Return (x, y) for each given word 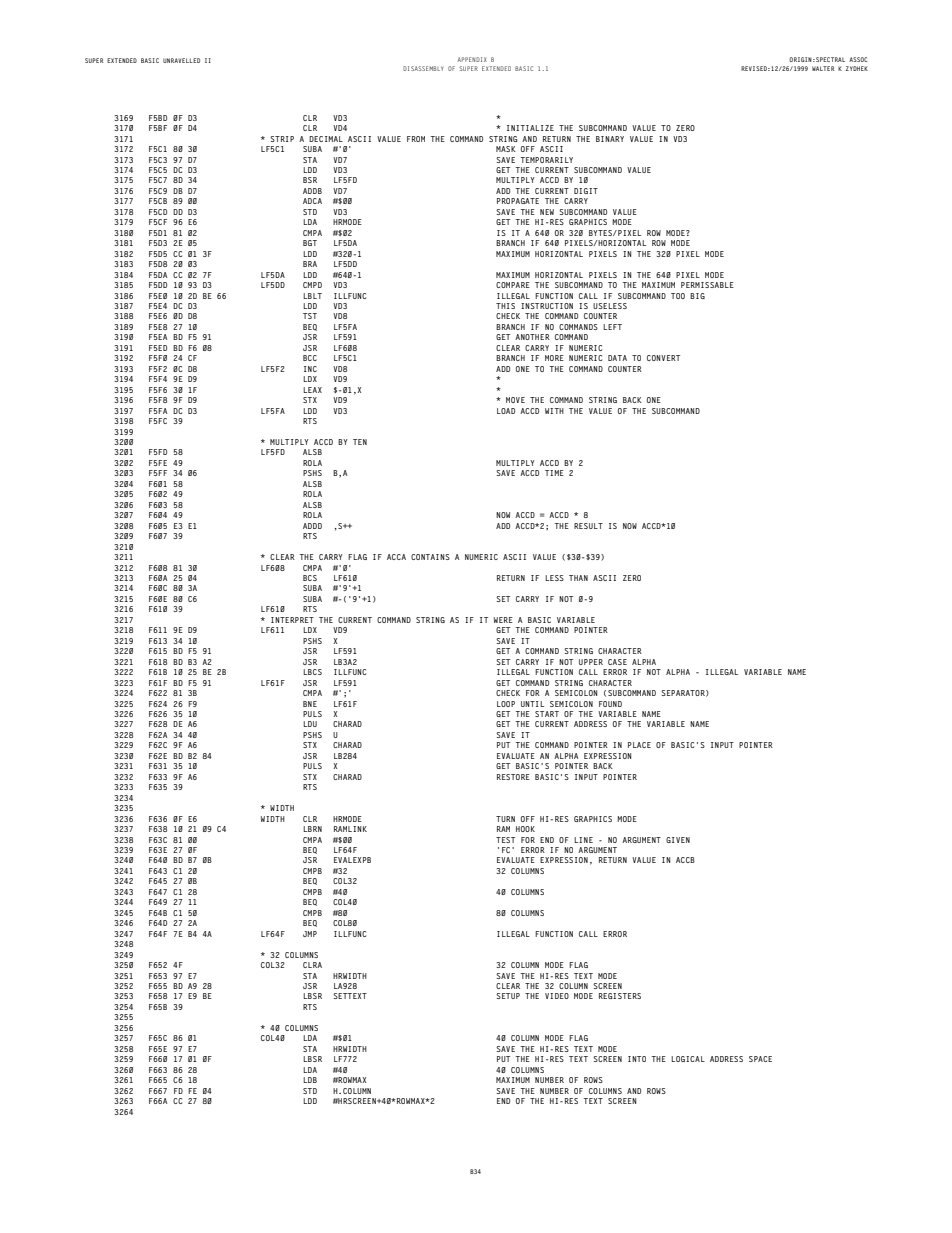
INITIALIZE (530, 128)
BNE (310, 704)
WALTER (823, 68)
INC (310, 369)
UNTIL (532, 704)
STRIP (282, 139)
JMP (310, 934)
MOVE (515, 400)
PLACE (639, 745)
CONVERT (663, 358)
